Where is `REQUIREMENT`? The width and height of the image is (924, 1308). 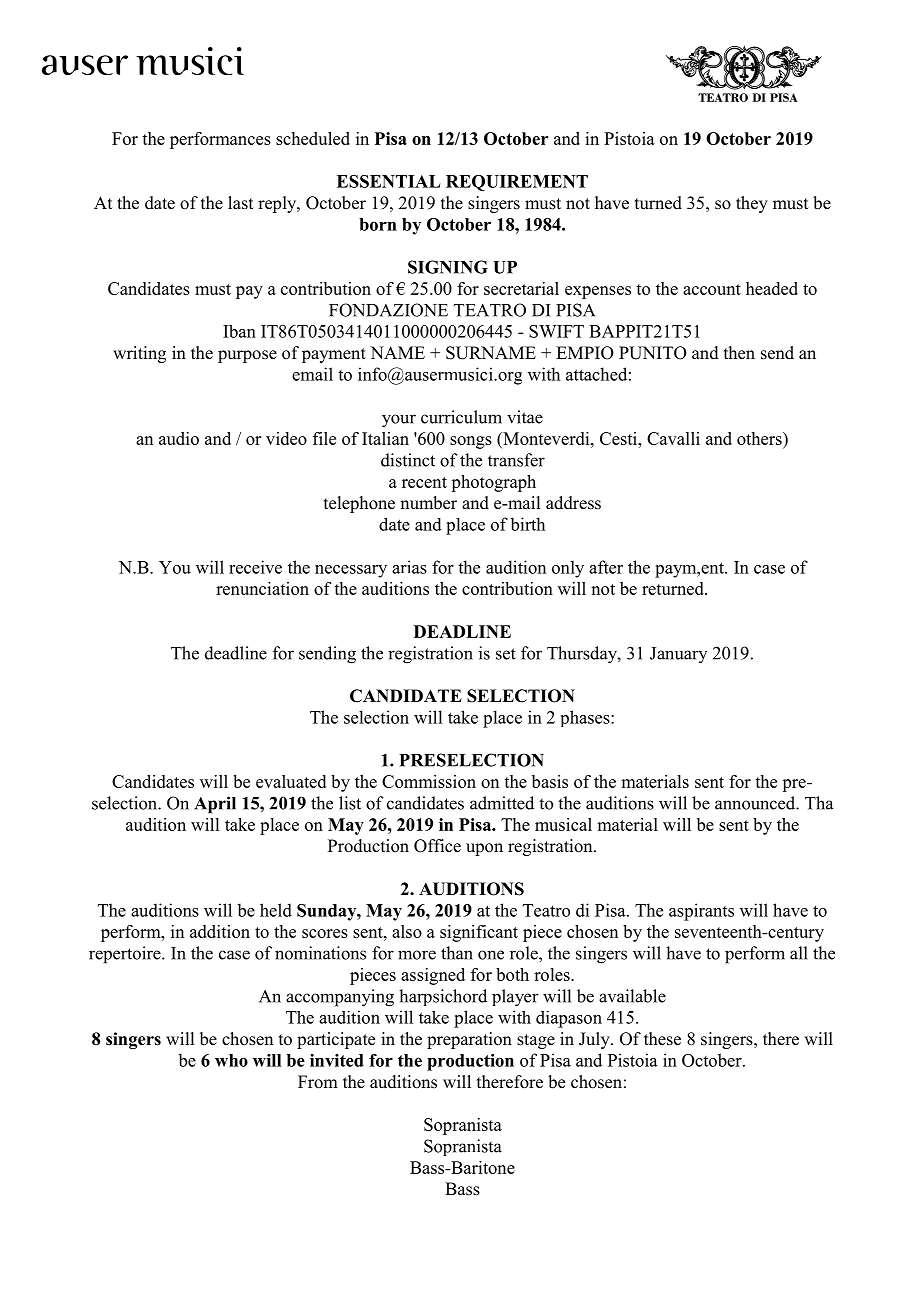
REQUIREMENT is located at coordinates (517, 183).
